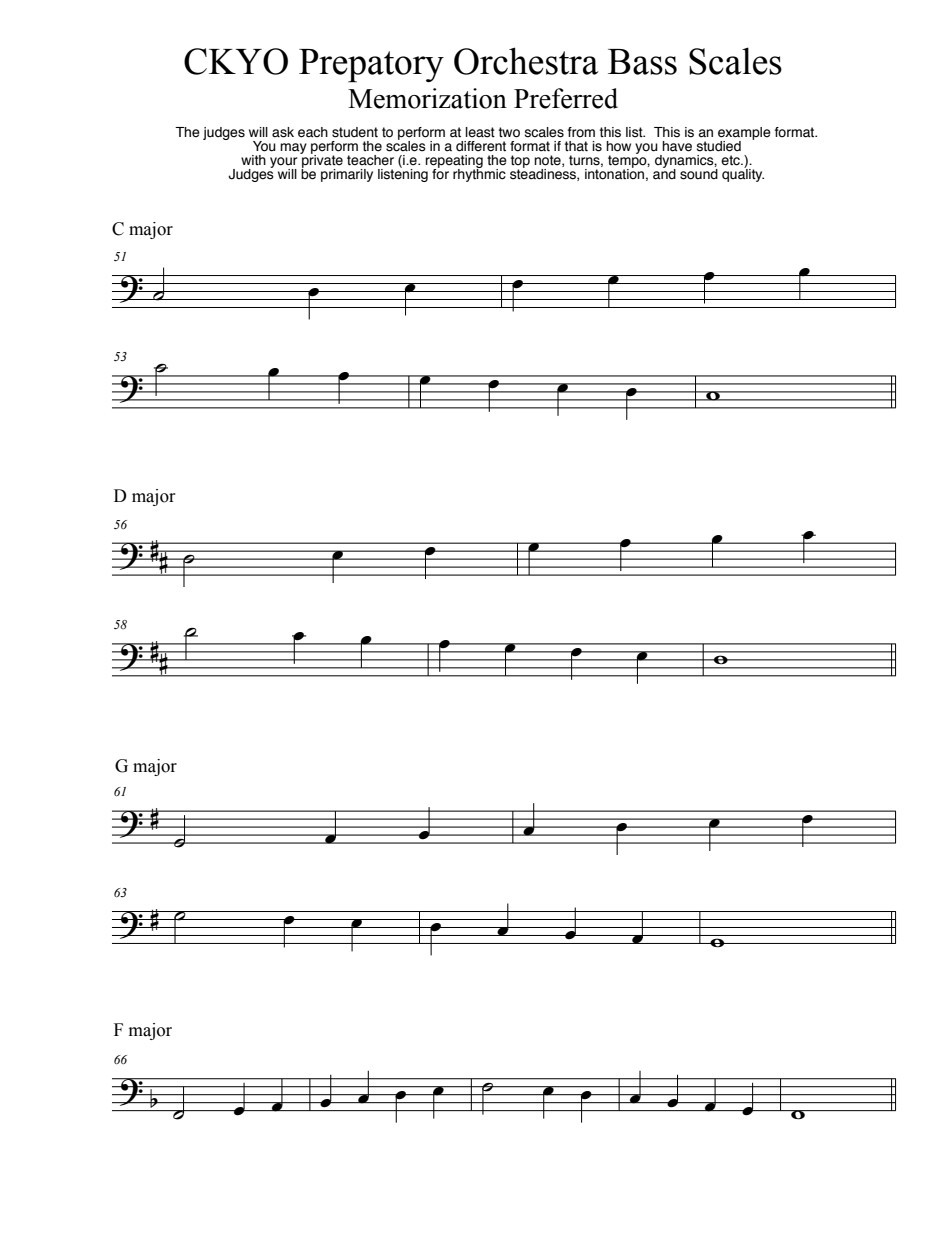 The height and width of the screenshot is (1233, 952). I want to click on Memorization, so click(427, 98).
